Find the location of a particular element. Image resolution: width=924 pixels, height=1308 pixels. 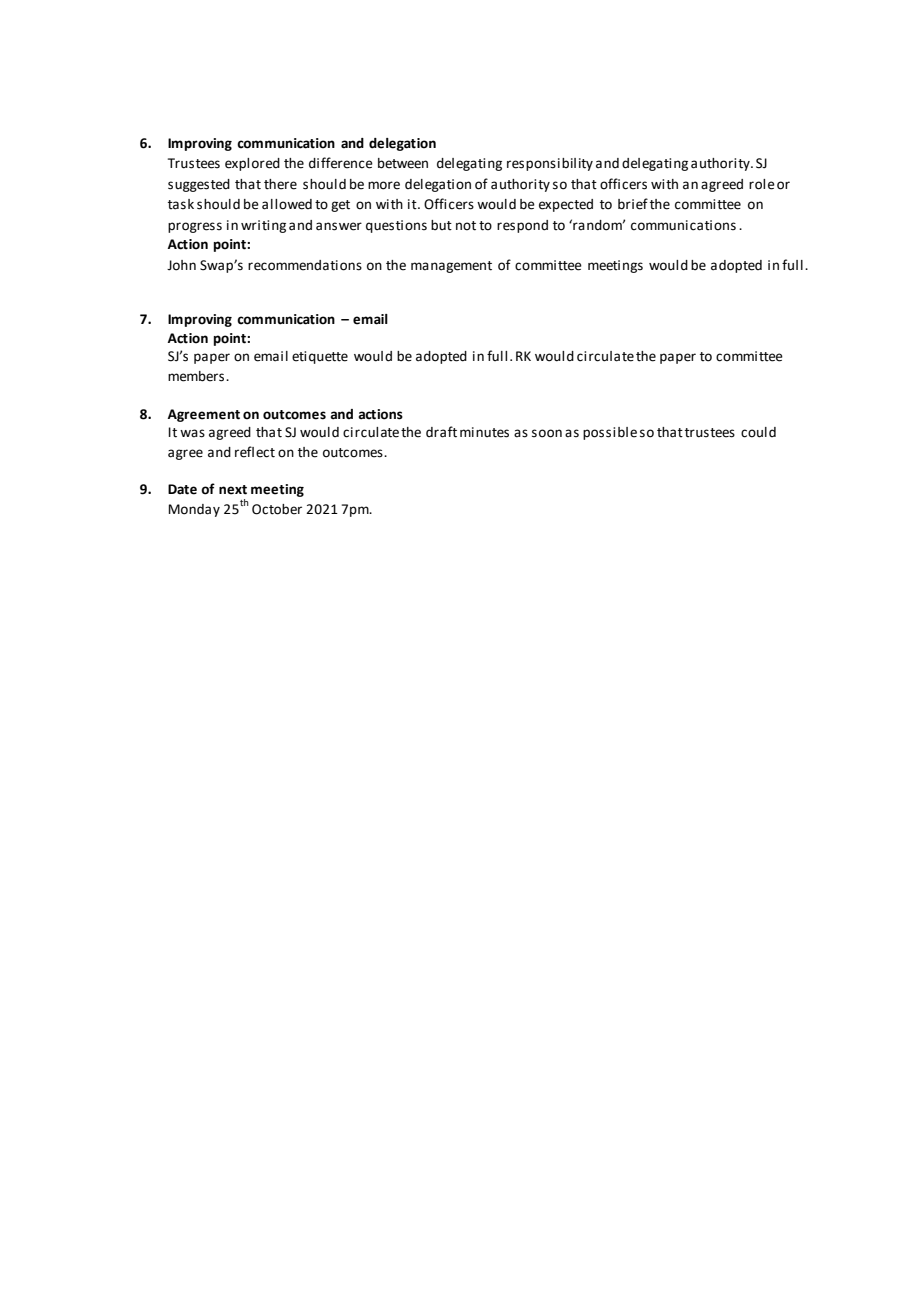

possible is located at coordinates (610, 433).
